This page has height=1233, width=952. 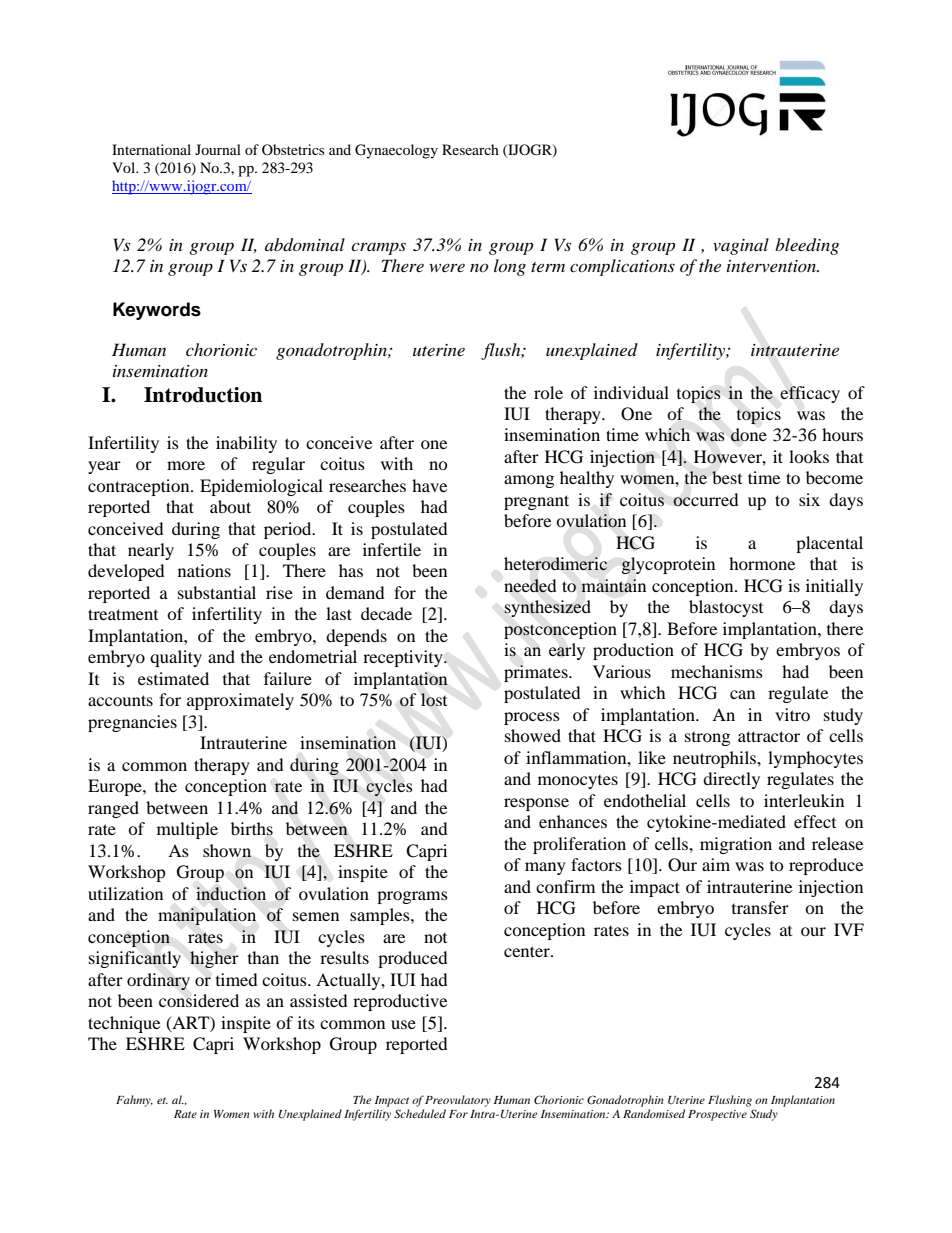 What do you see at coordinates (548, 392) in the page?
I see `role` at bounding box center [548, 392].
